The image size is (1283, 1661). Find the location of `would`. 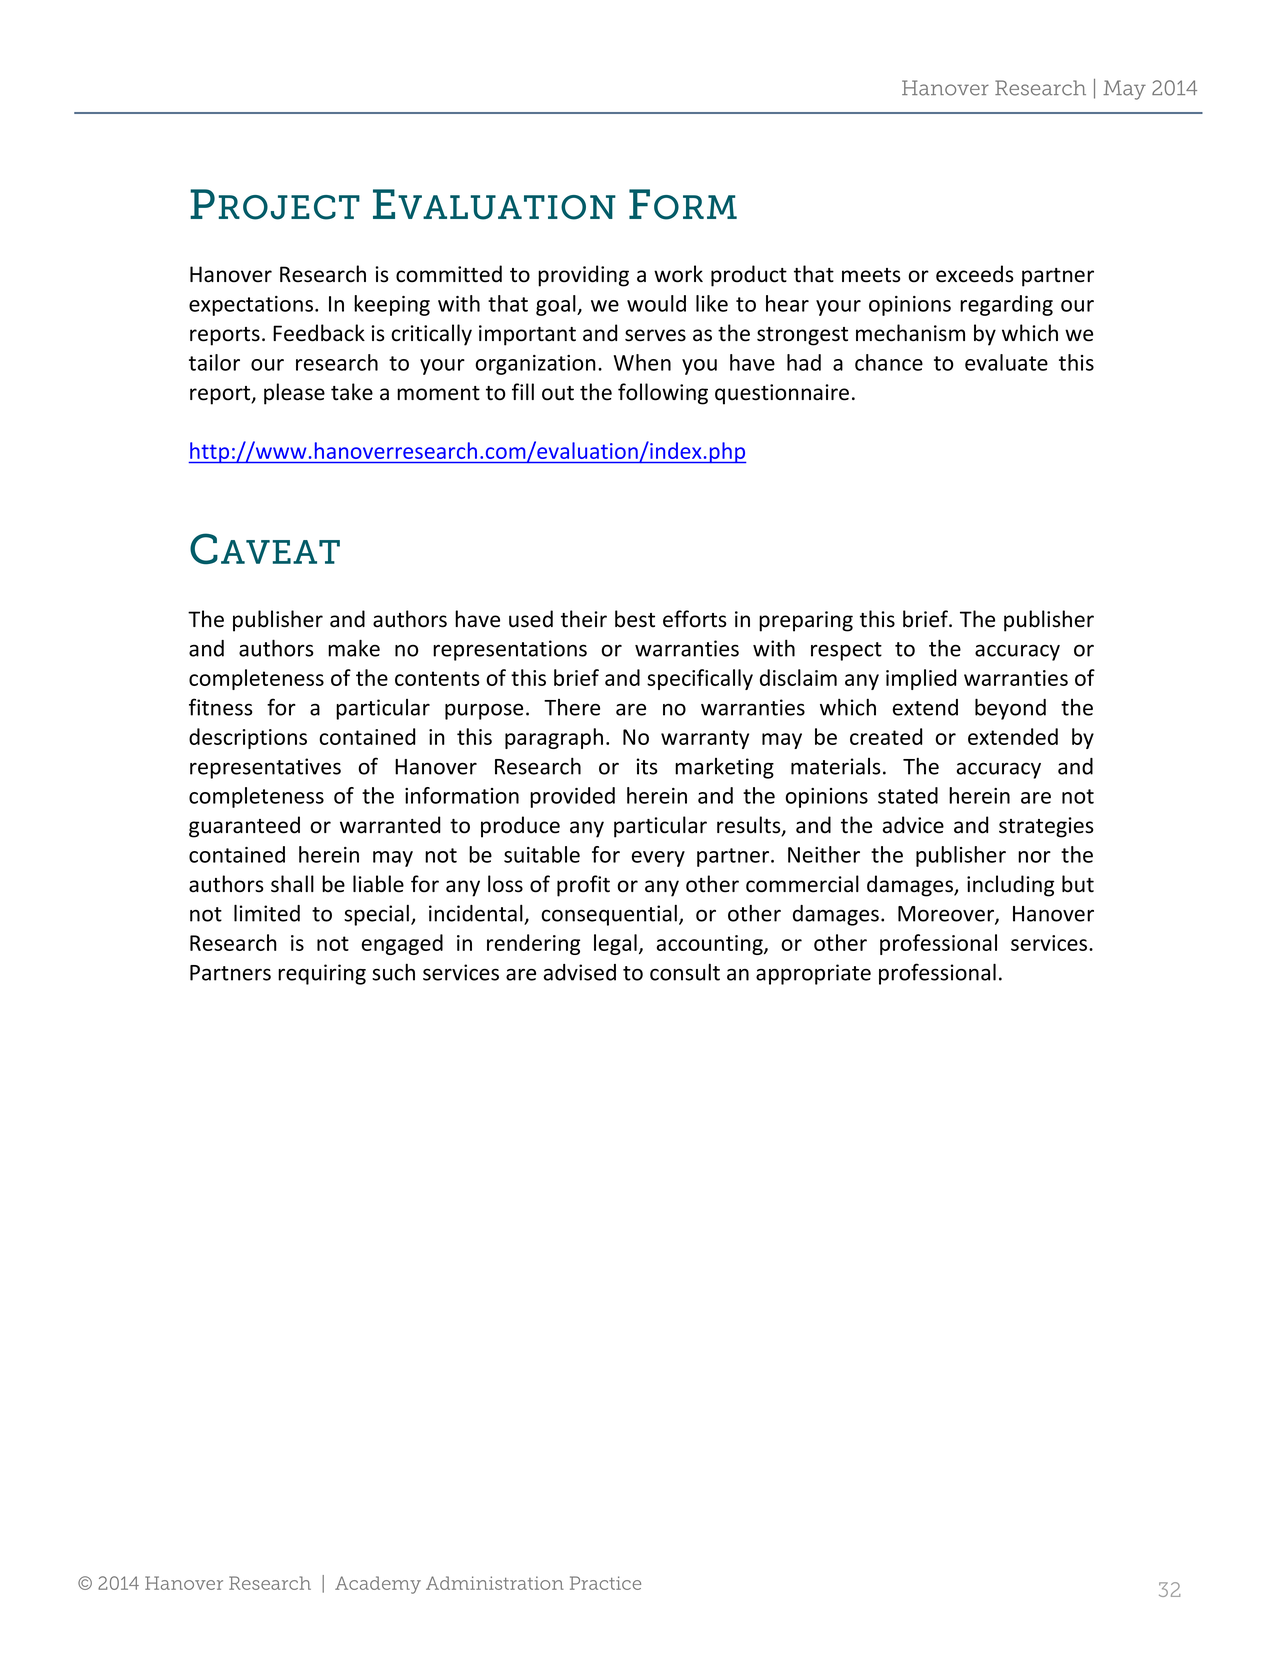

would is located at coordinates (656, 303).
